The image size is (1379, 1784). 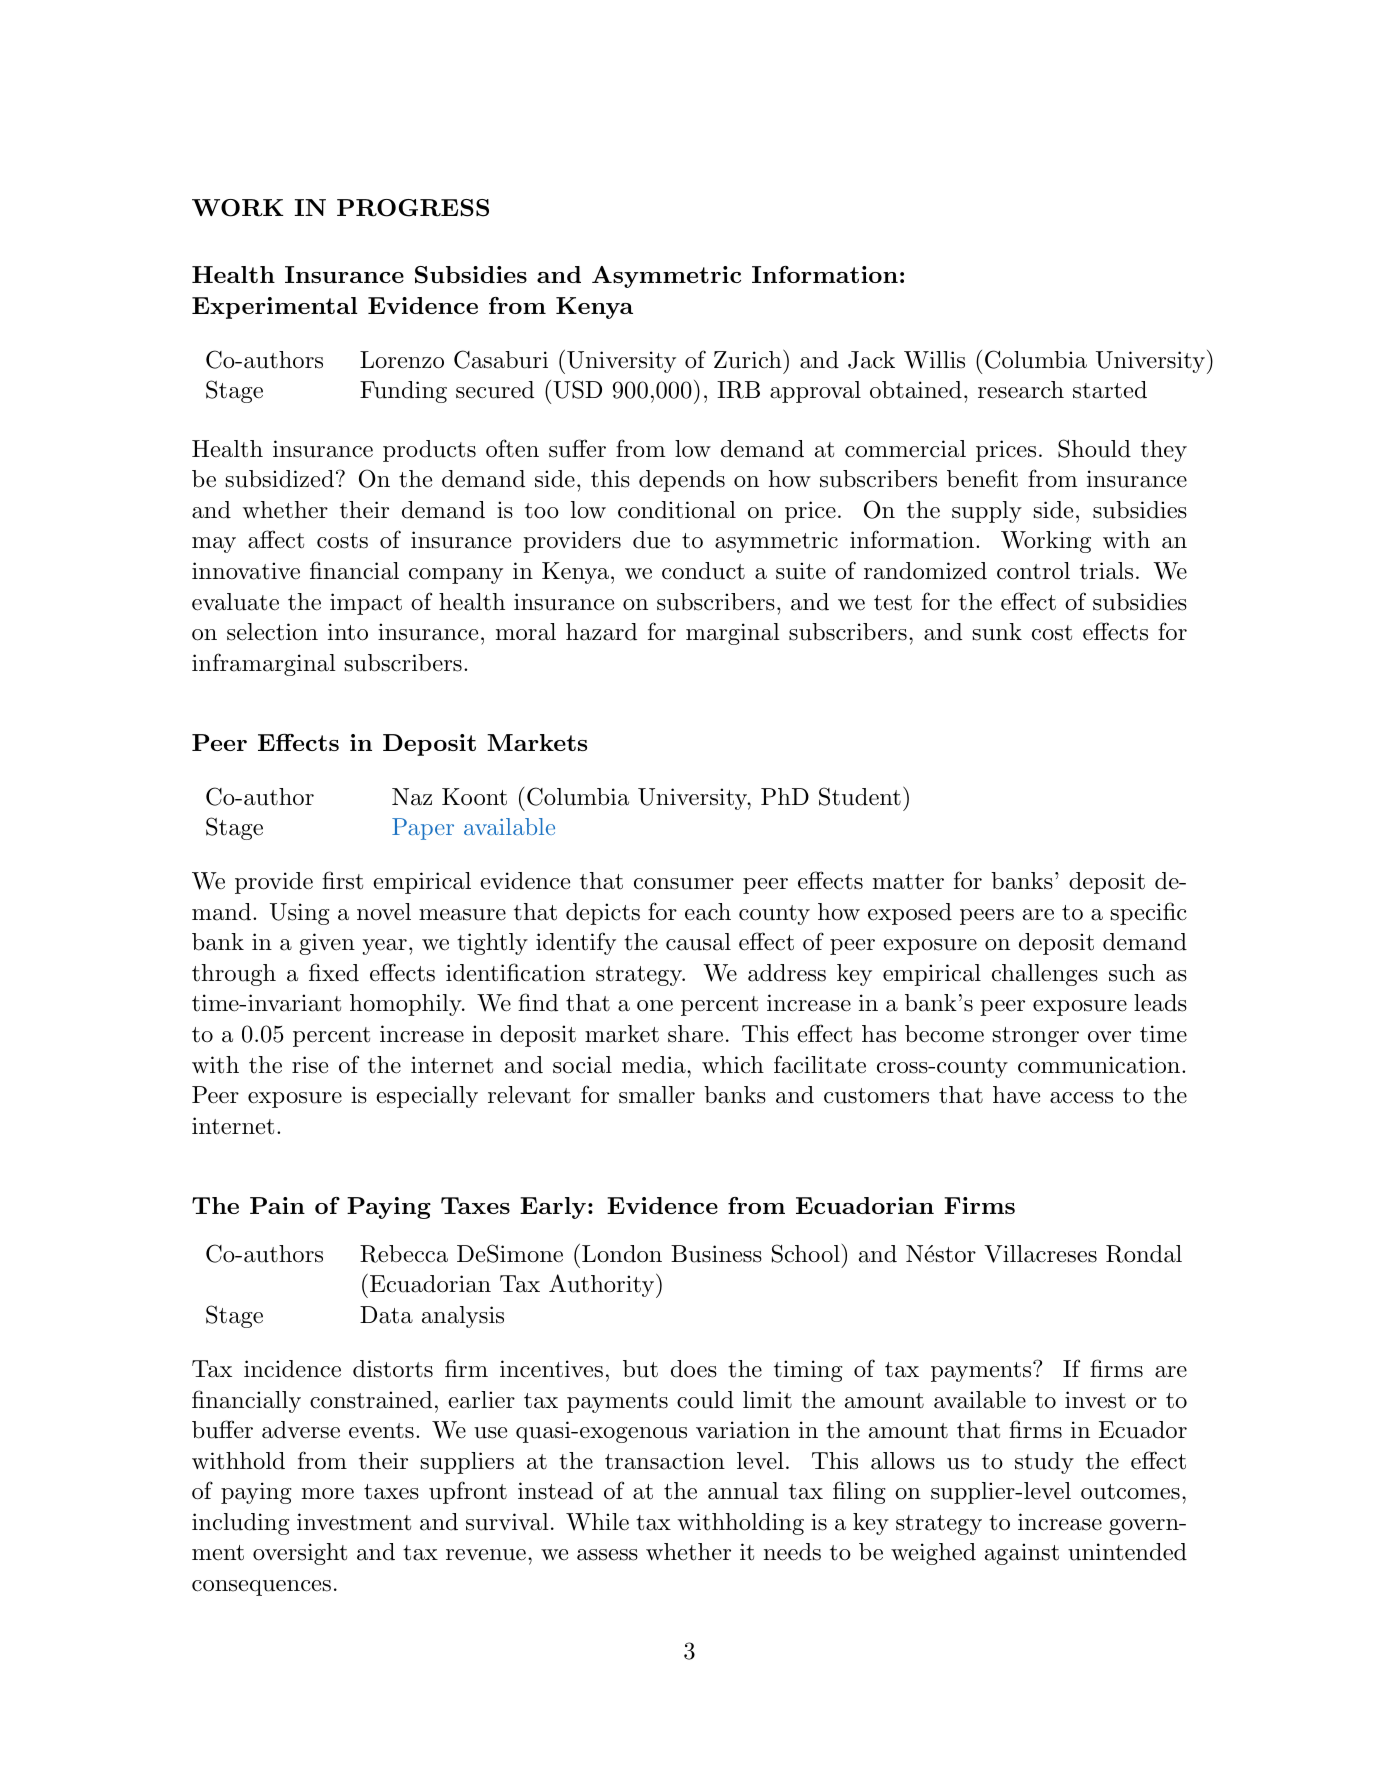 I want to click on specific, so click(x=1149, y=913).
